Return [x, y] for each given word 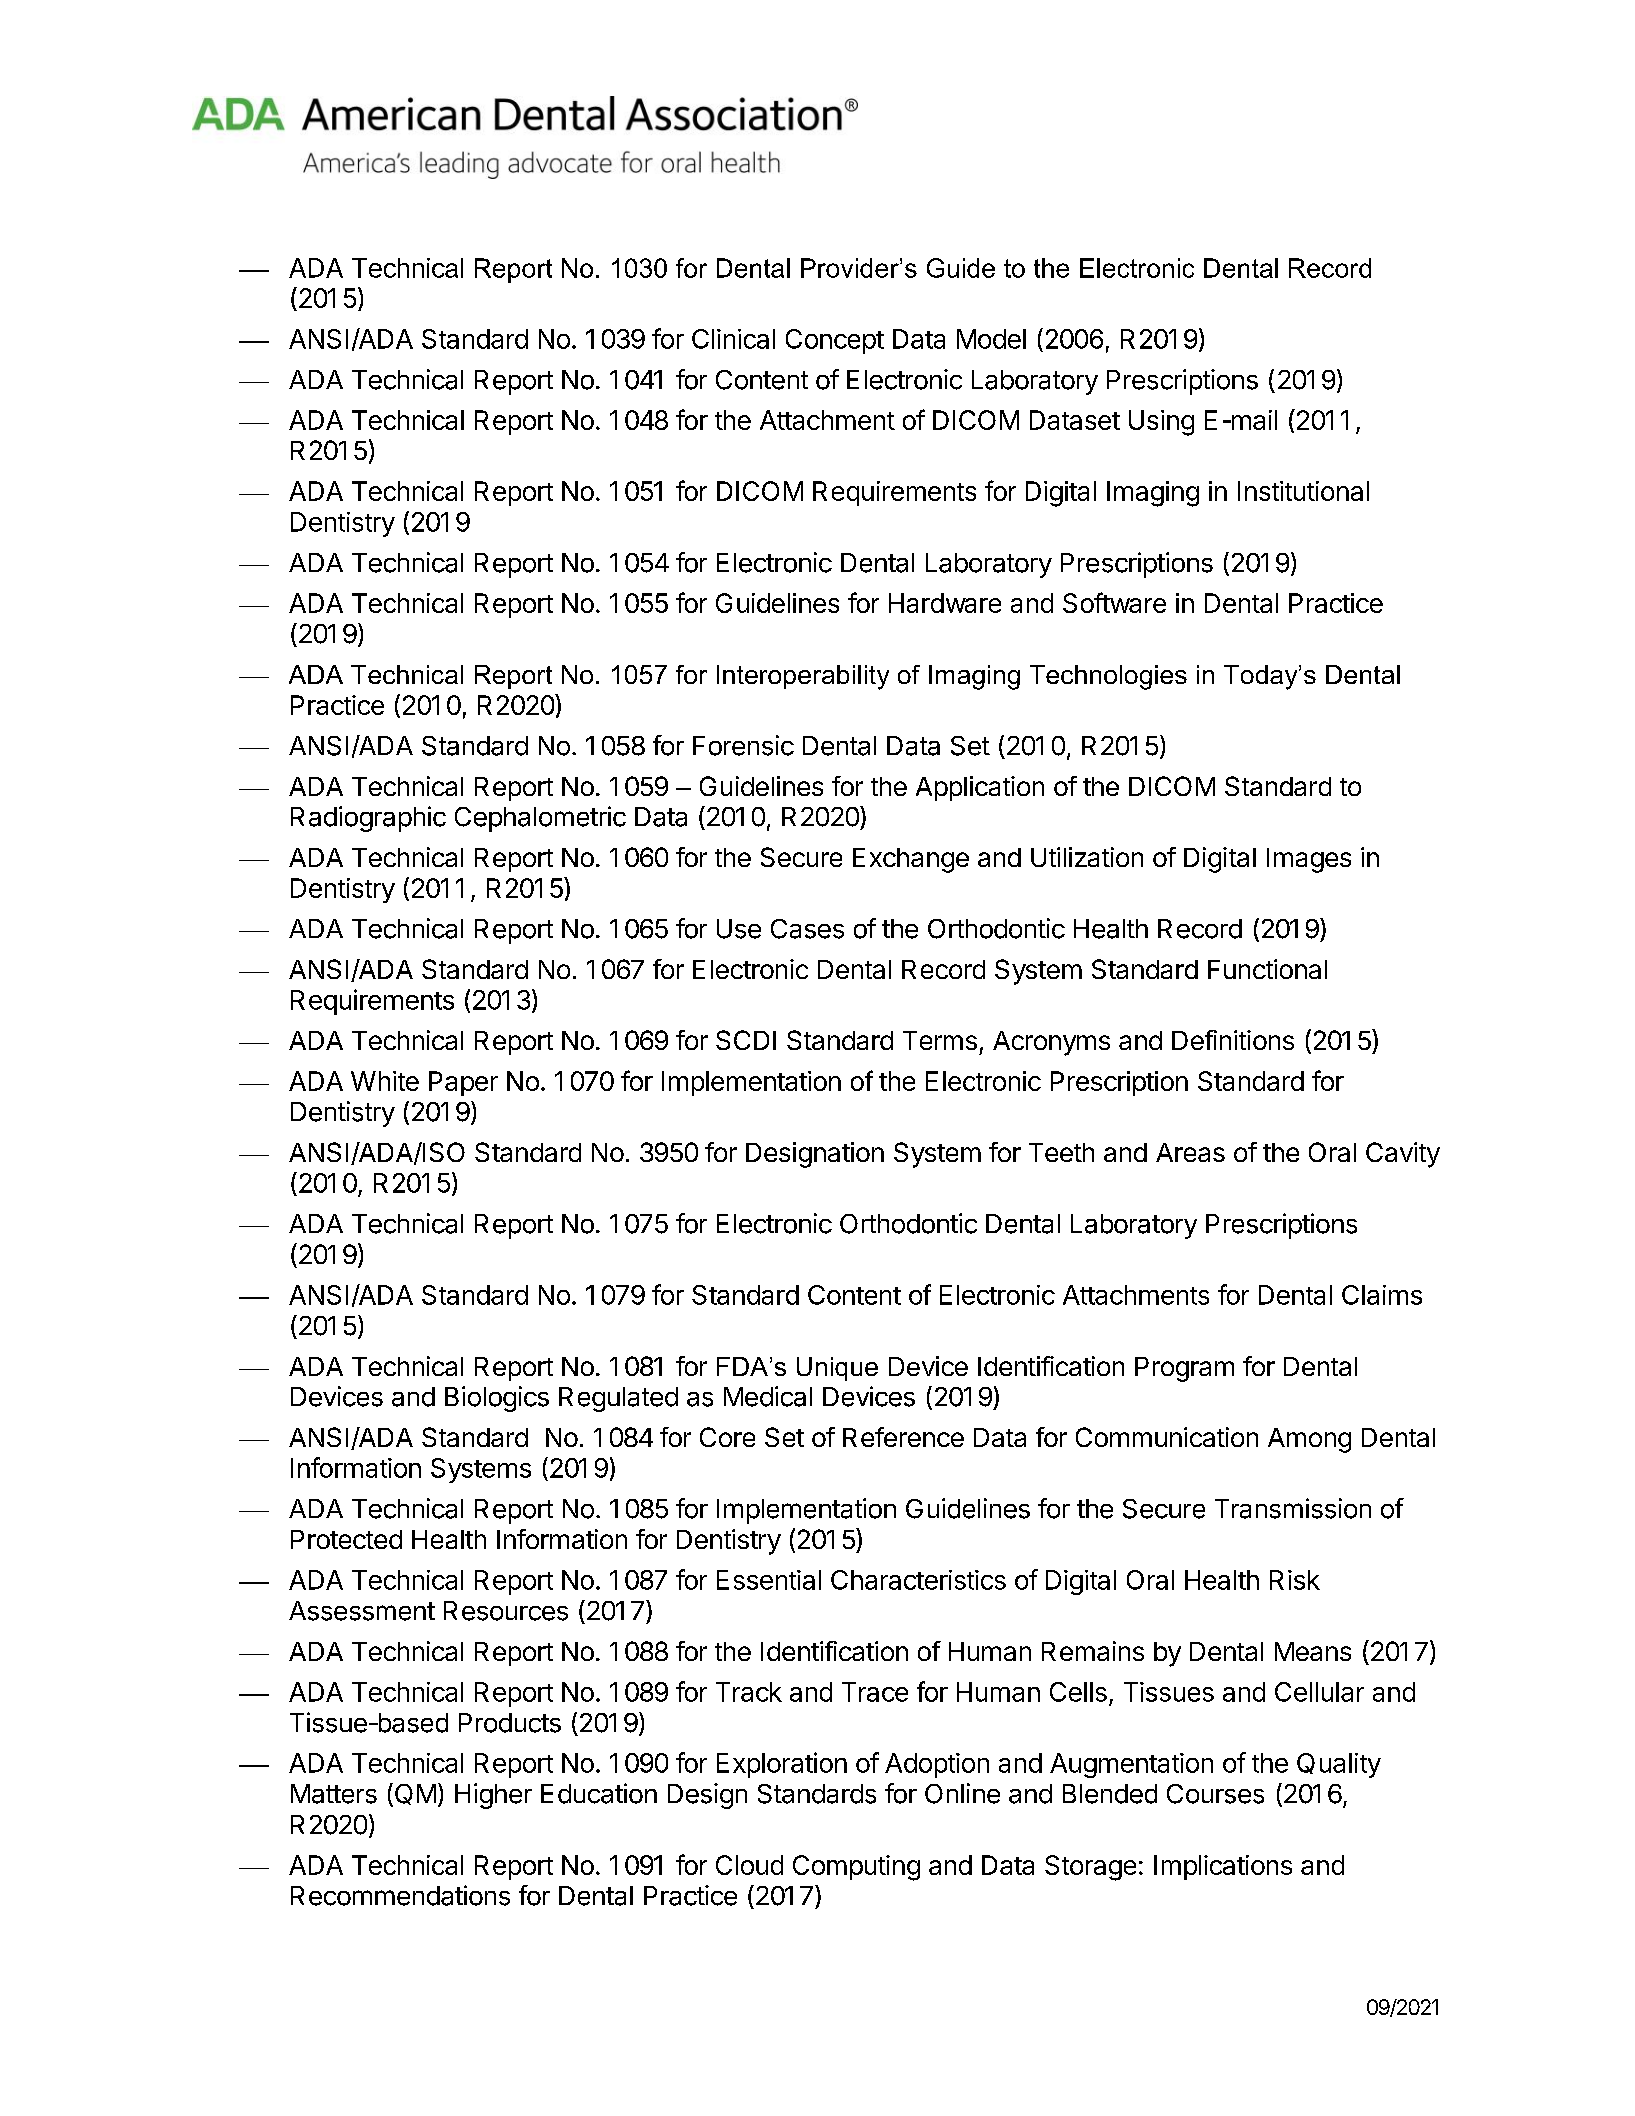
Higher [493, 1796]
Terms [940, 1040]
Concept [835, 341]
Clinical [733, 339]
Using [1161, 423]
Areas [1190, 1152]
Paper [463, 1083]
